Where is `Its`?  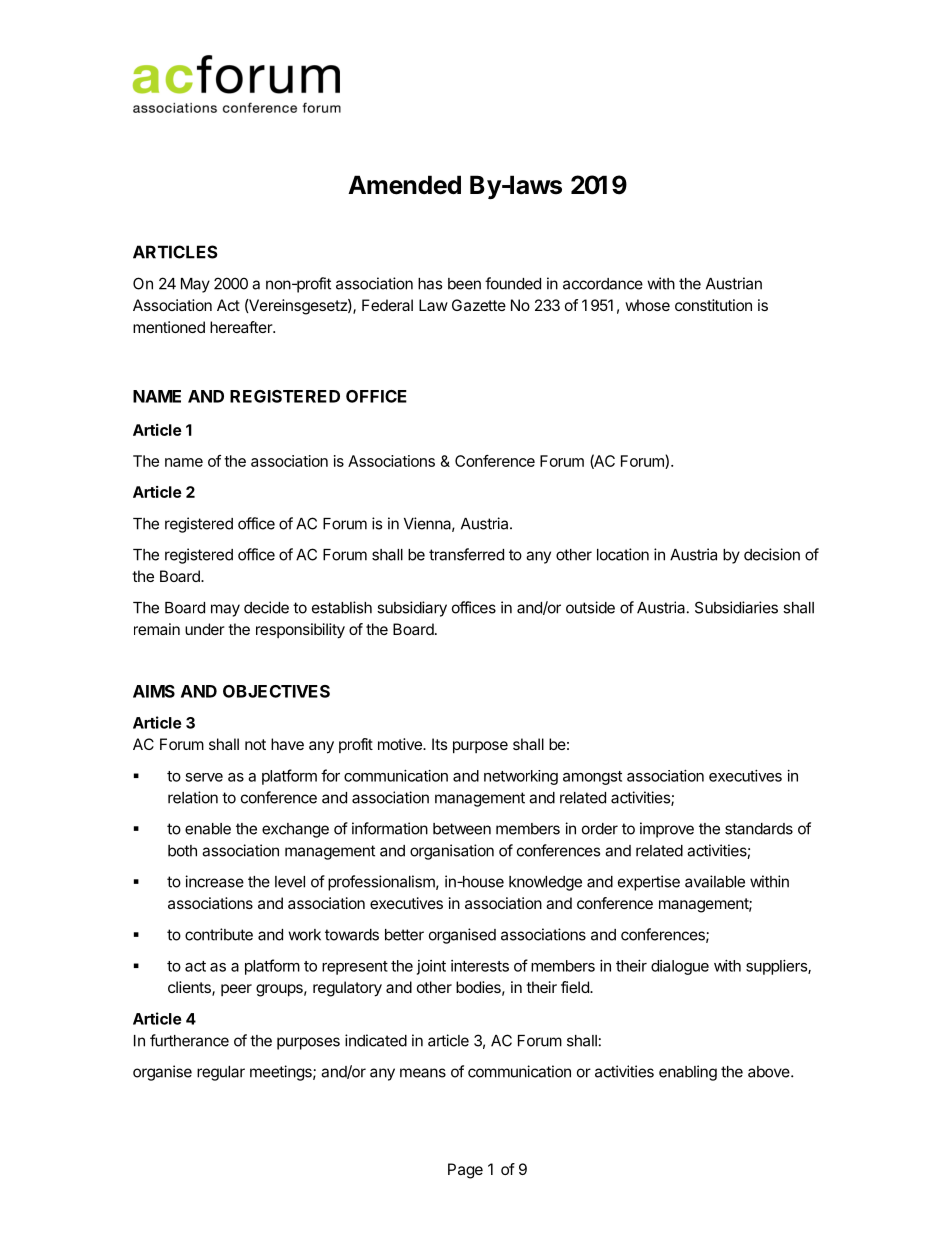
Its is located at coordinates (440, 744).
